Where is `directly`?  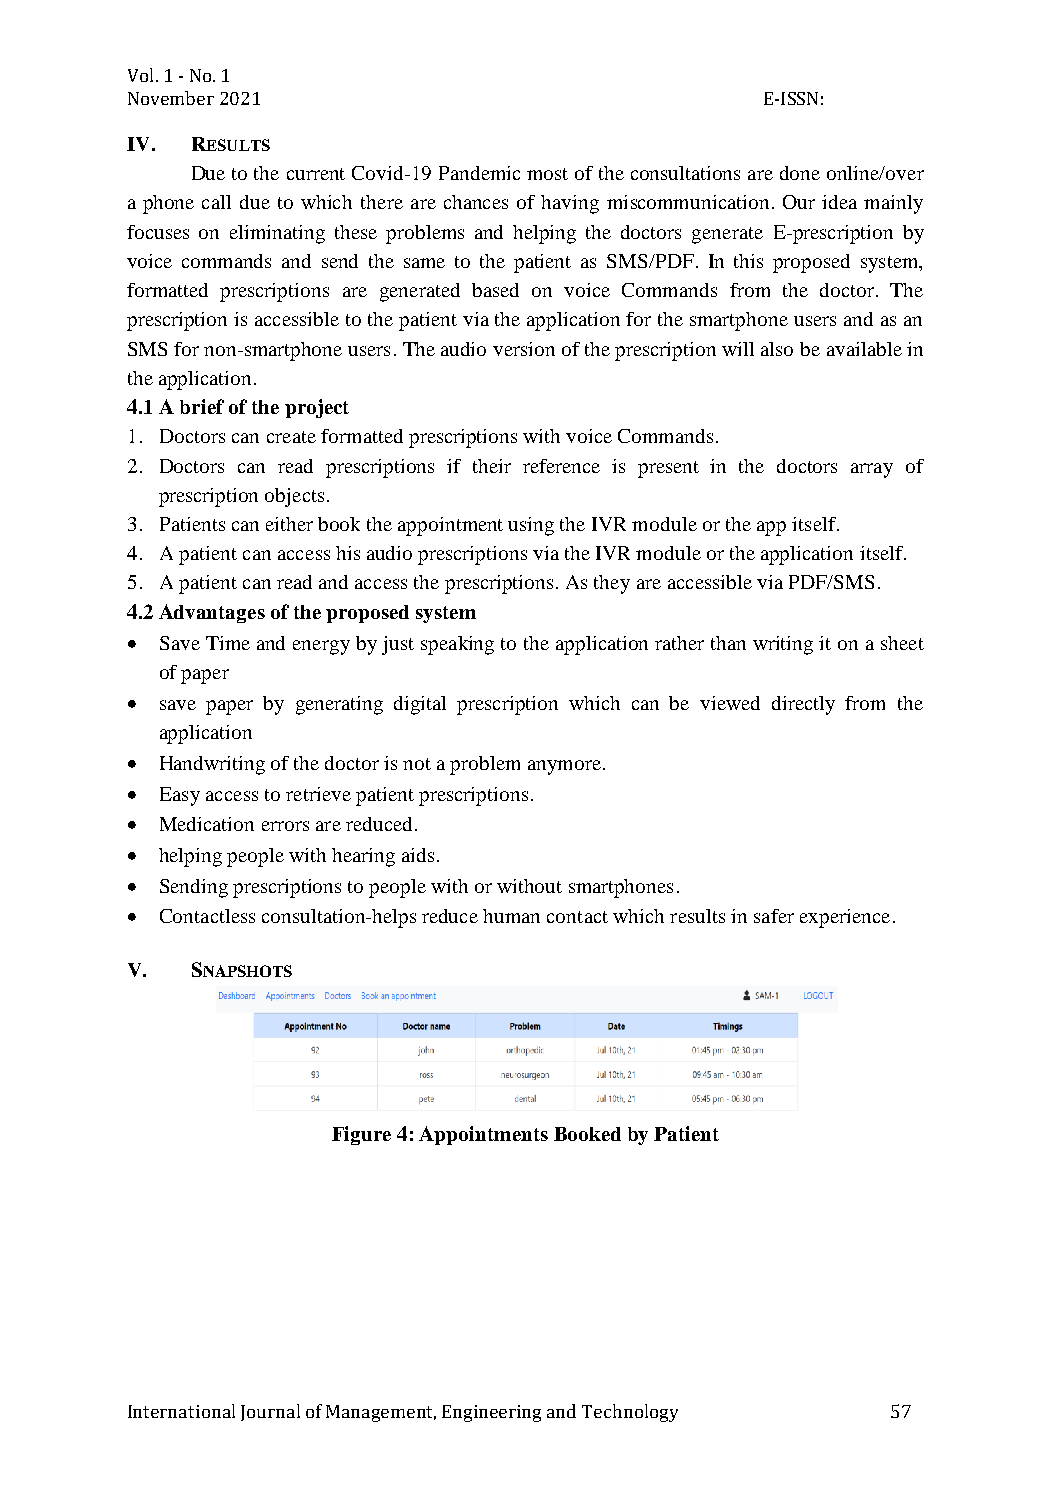
directly is located at coordinates (803, 705).
